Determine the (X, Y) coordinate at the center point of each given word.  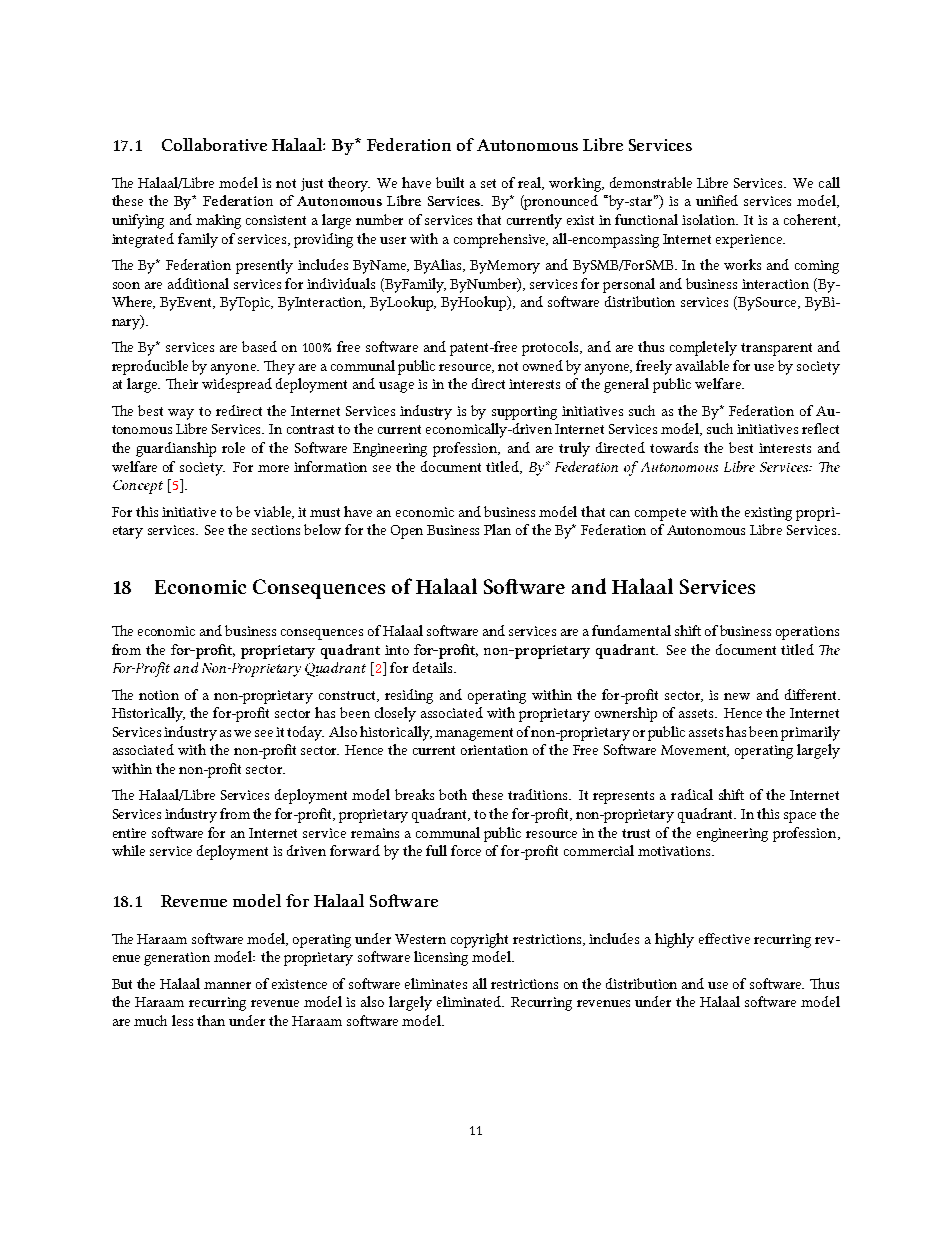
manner (227, 985)
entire (129, 833)
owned (543, 365)
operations (807, 633)
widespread (237, 385)
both (453, 794)
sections (276, 530)
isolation (710, 219)
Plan (497, 529)
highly (674, 940)
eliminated (470, 1001)
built (450, 182)
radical (692, 794)
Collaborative (214, 144)
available (702, 365)
